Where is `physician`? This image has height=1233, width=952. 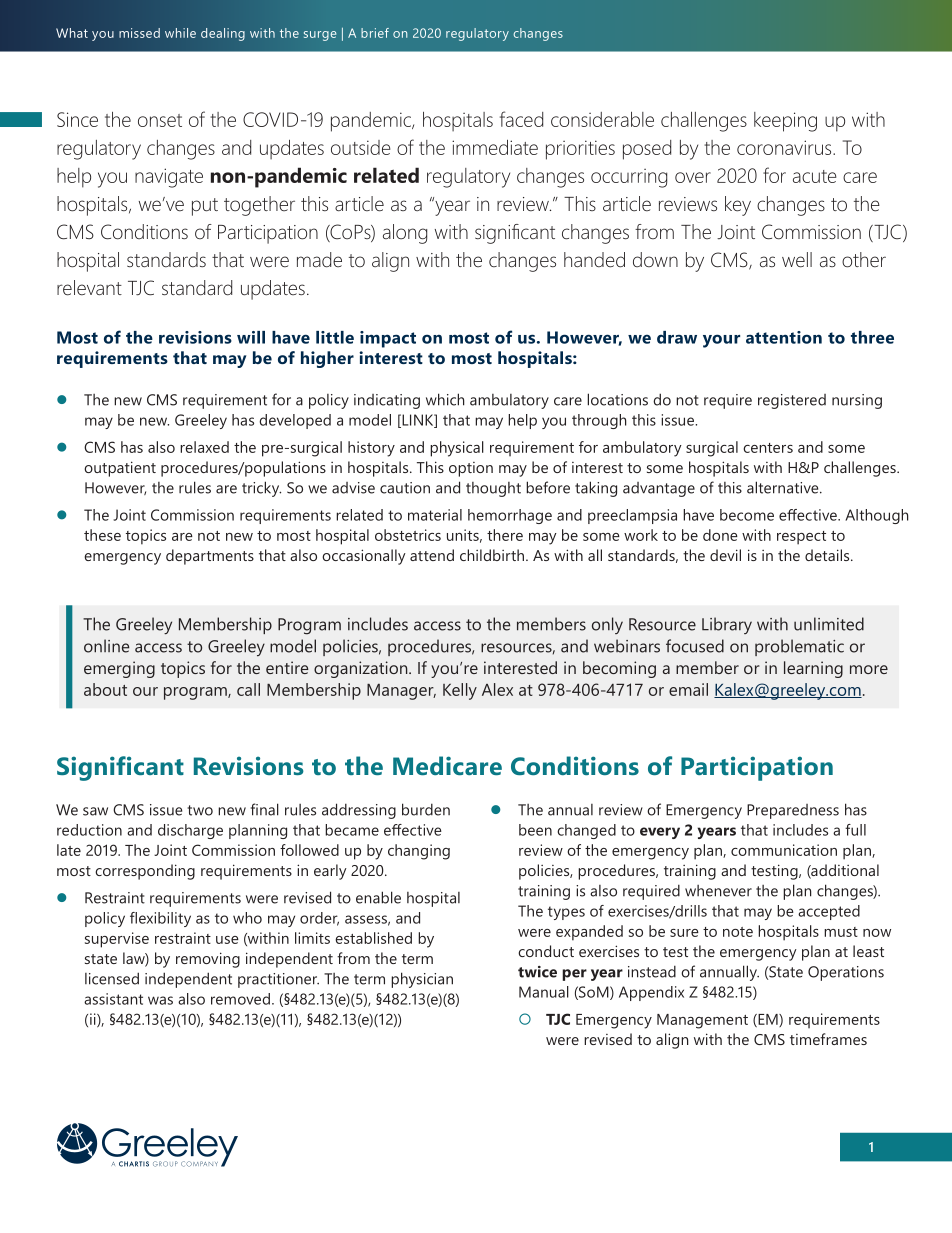
physician is located at coordinates (422, 980).
